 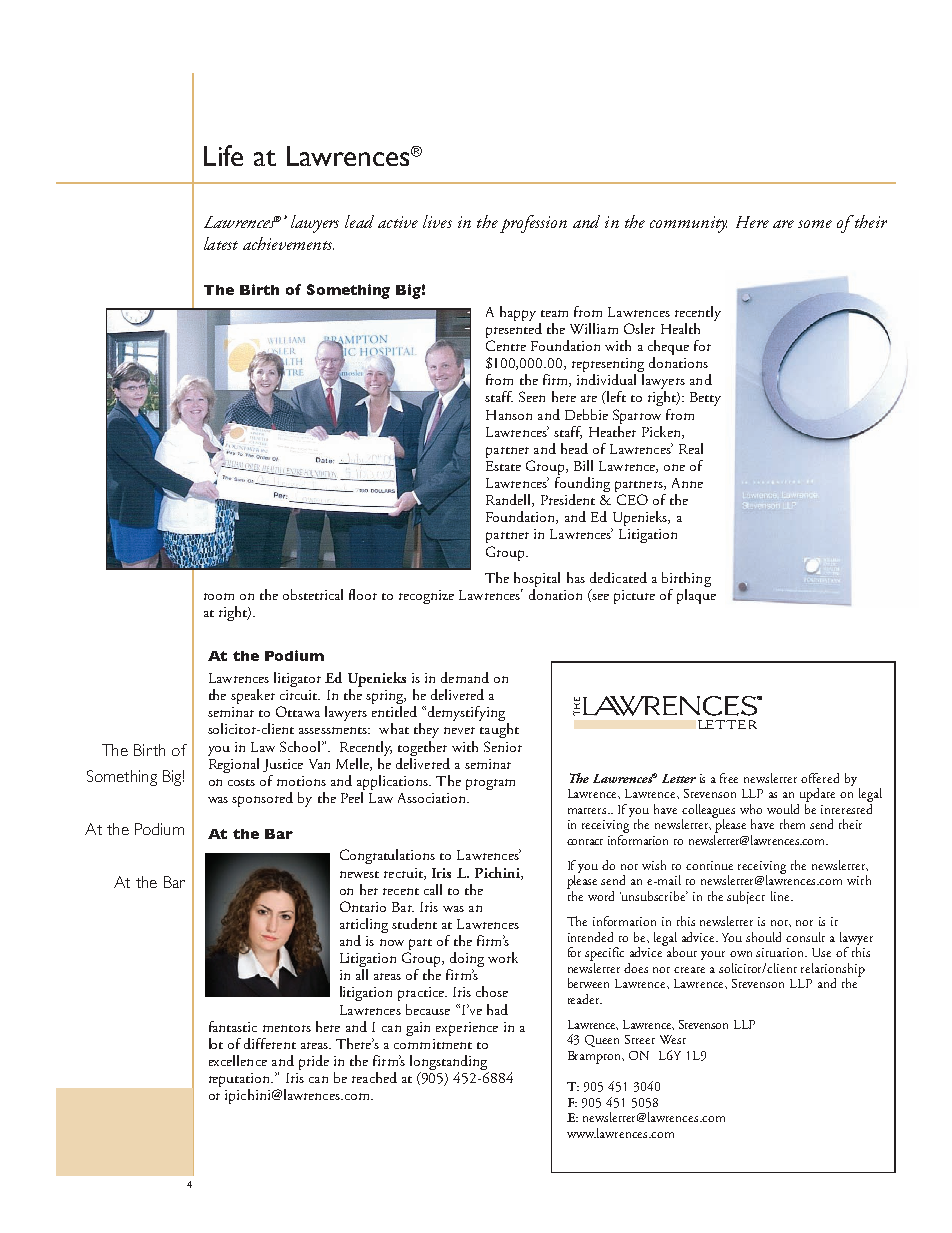 What do you see at coordinates (533, 224) in the image?
I see `profession` at bounding box center [533, 224].
